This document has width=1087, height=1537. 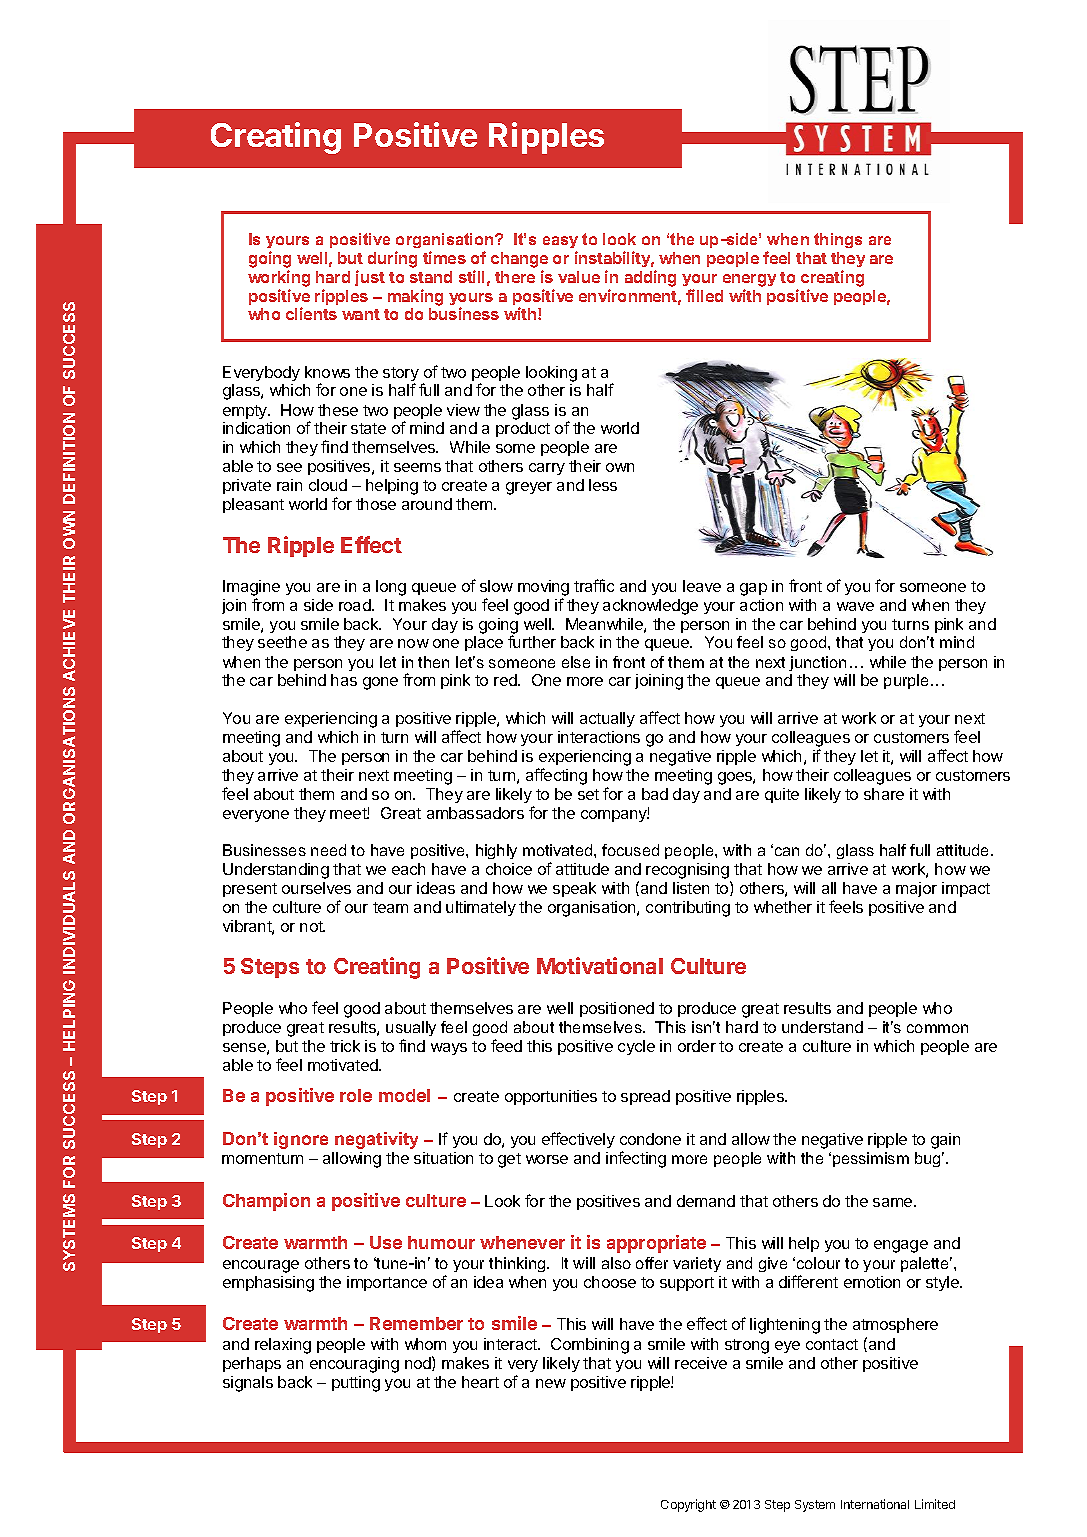 I want to click on pessimism, so click(x=871, y=1159).
